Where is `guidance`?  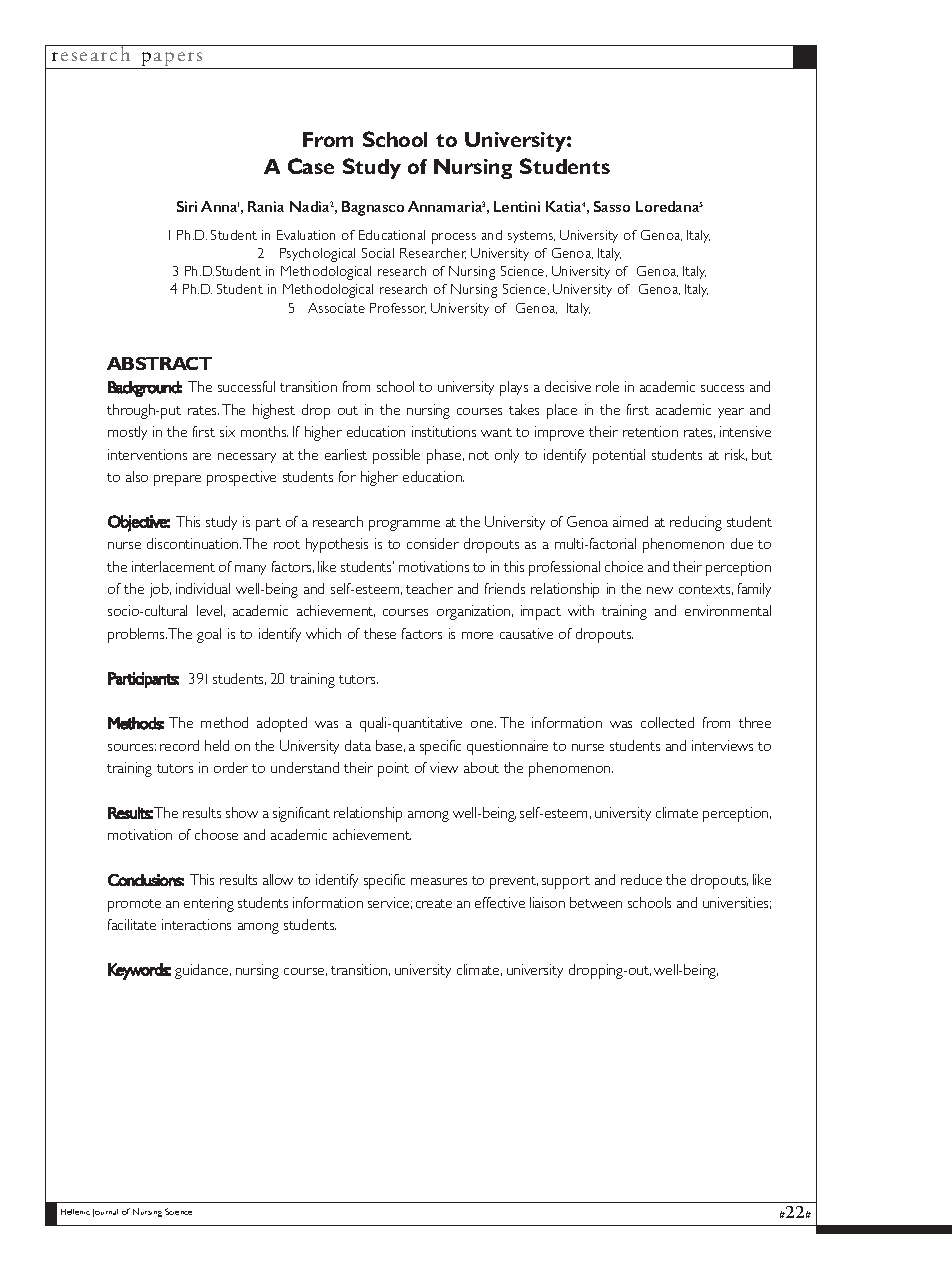 guidance is located at coordinates (203, 971).
